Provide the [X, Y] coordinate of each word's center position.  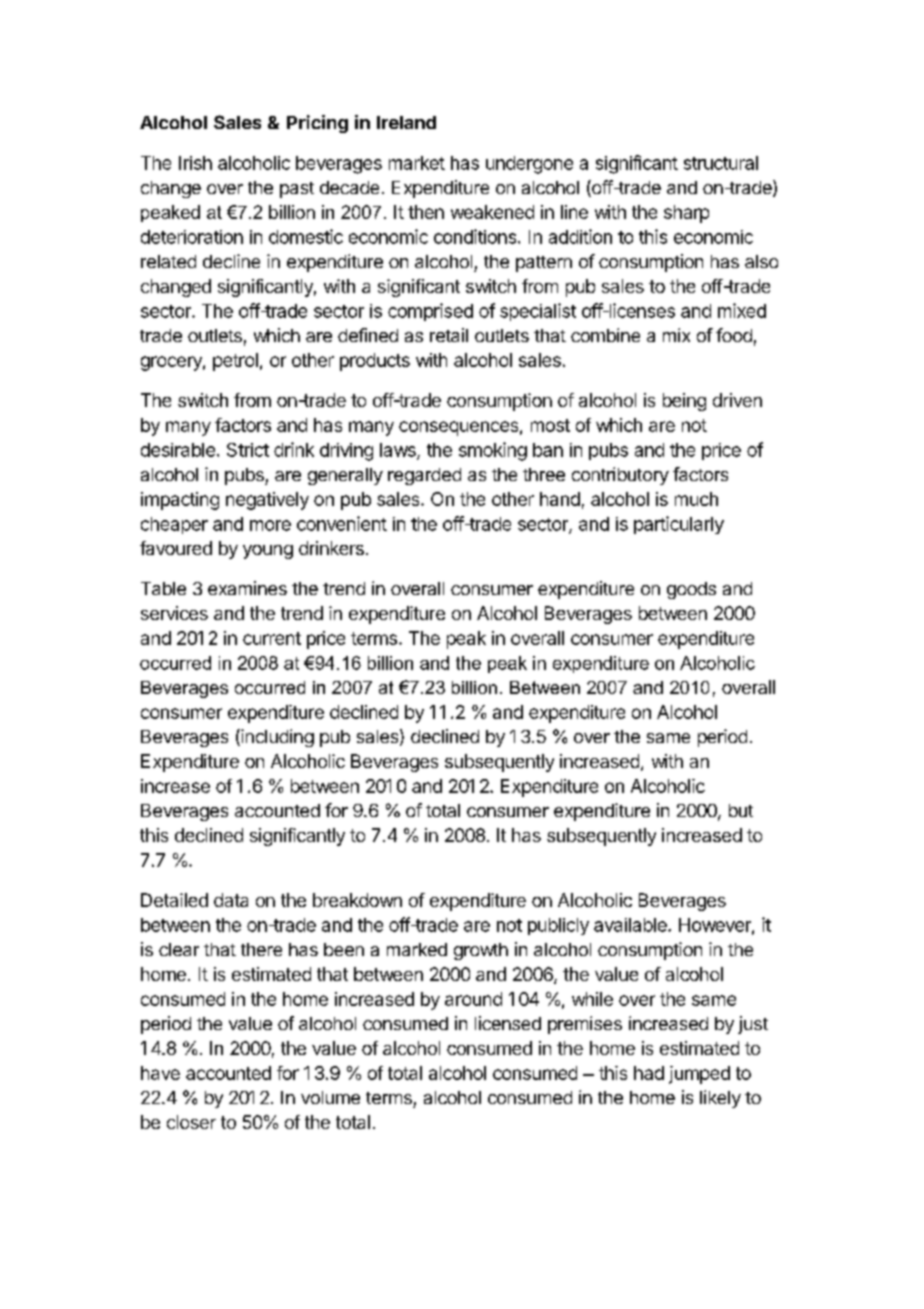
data [231, 900]
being [684, 402]
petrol [235, 362]
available [631, 925]
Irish [195, 163]
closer [191, 1122]
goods [691, 590]
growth [481, 951]
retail [449, 335]
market [417, 163]
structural [721, 163]
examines [247, 588]
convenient [342, 523]
